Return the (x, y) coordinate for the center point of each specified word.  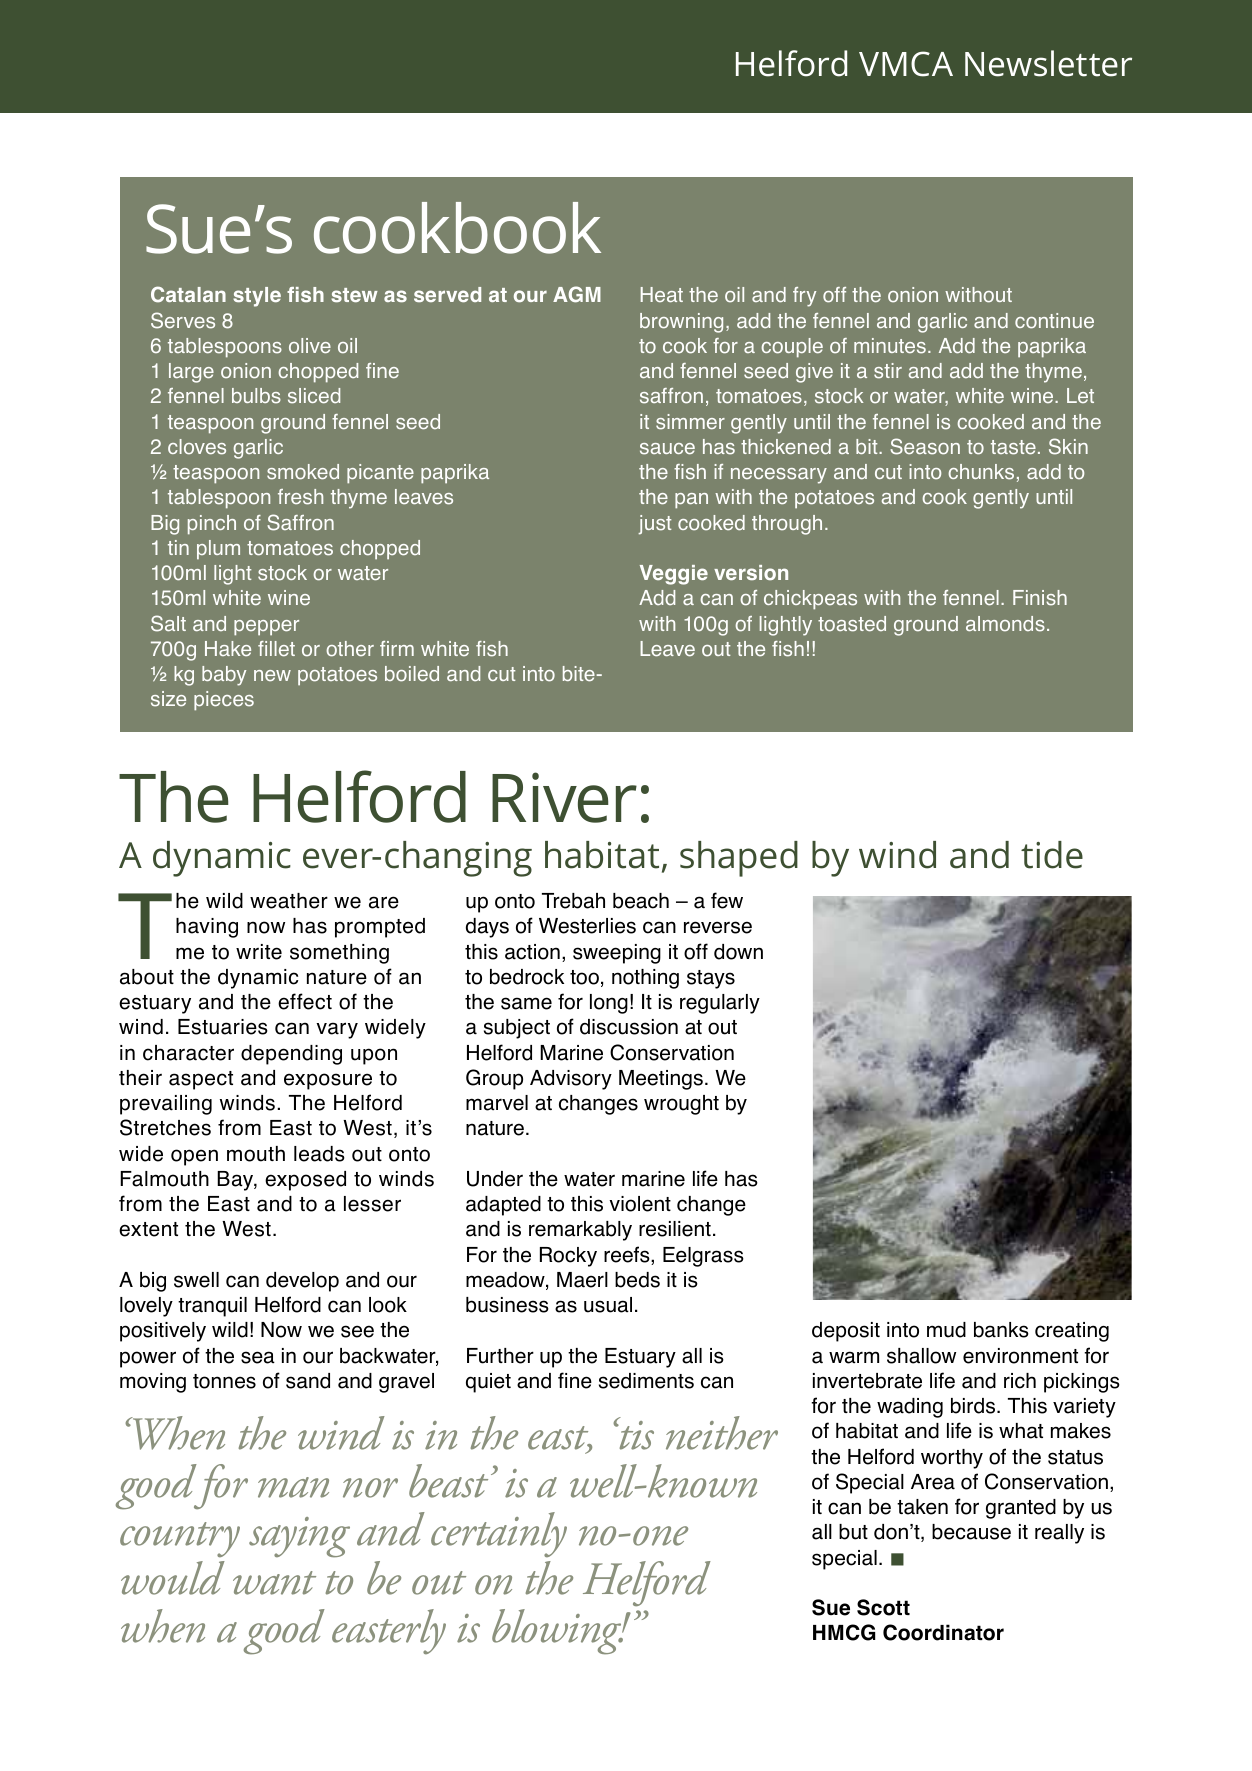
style (257, 297)
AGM (577, 294)
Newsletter (1048, 63)
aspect (201, 1080)
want (274, 1583)
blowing (558, 1632)
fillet (276, 649)
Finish (1040, 598)
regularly (720, 1004)
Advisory (571, 1080)
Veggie (674, 575)
